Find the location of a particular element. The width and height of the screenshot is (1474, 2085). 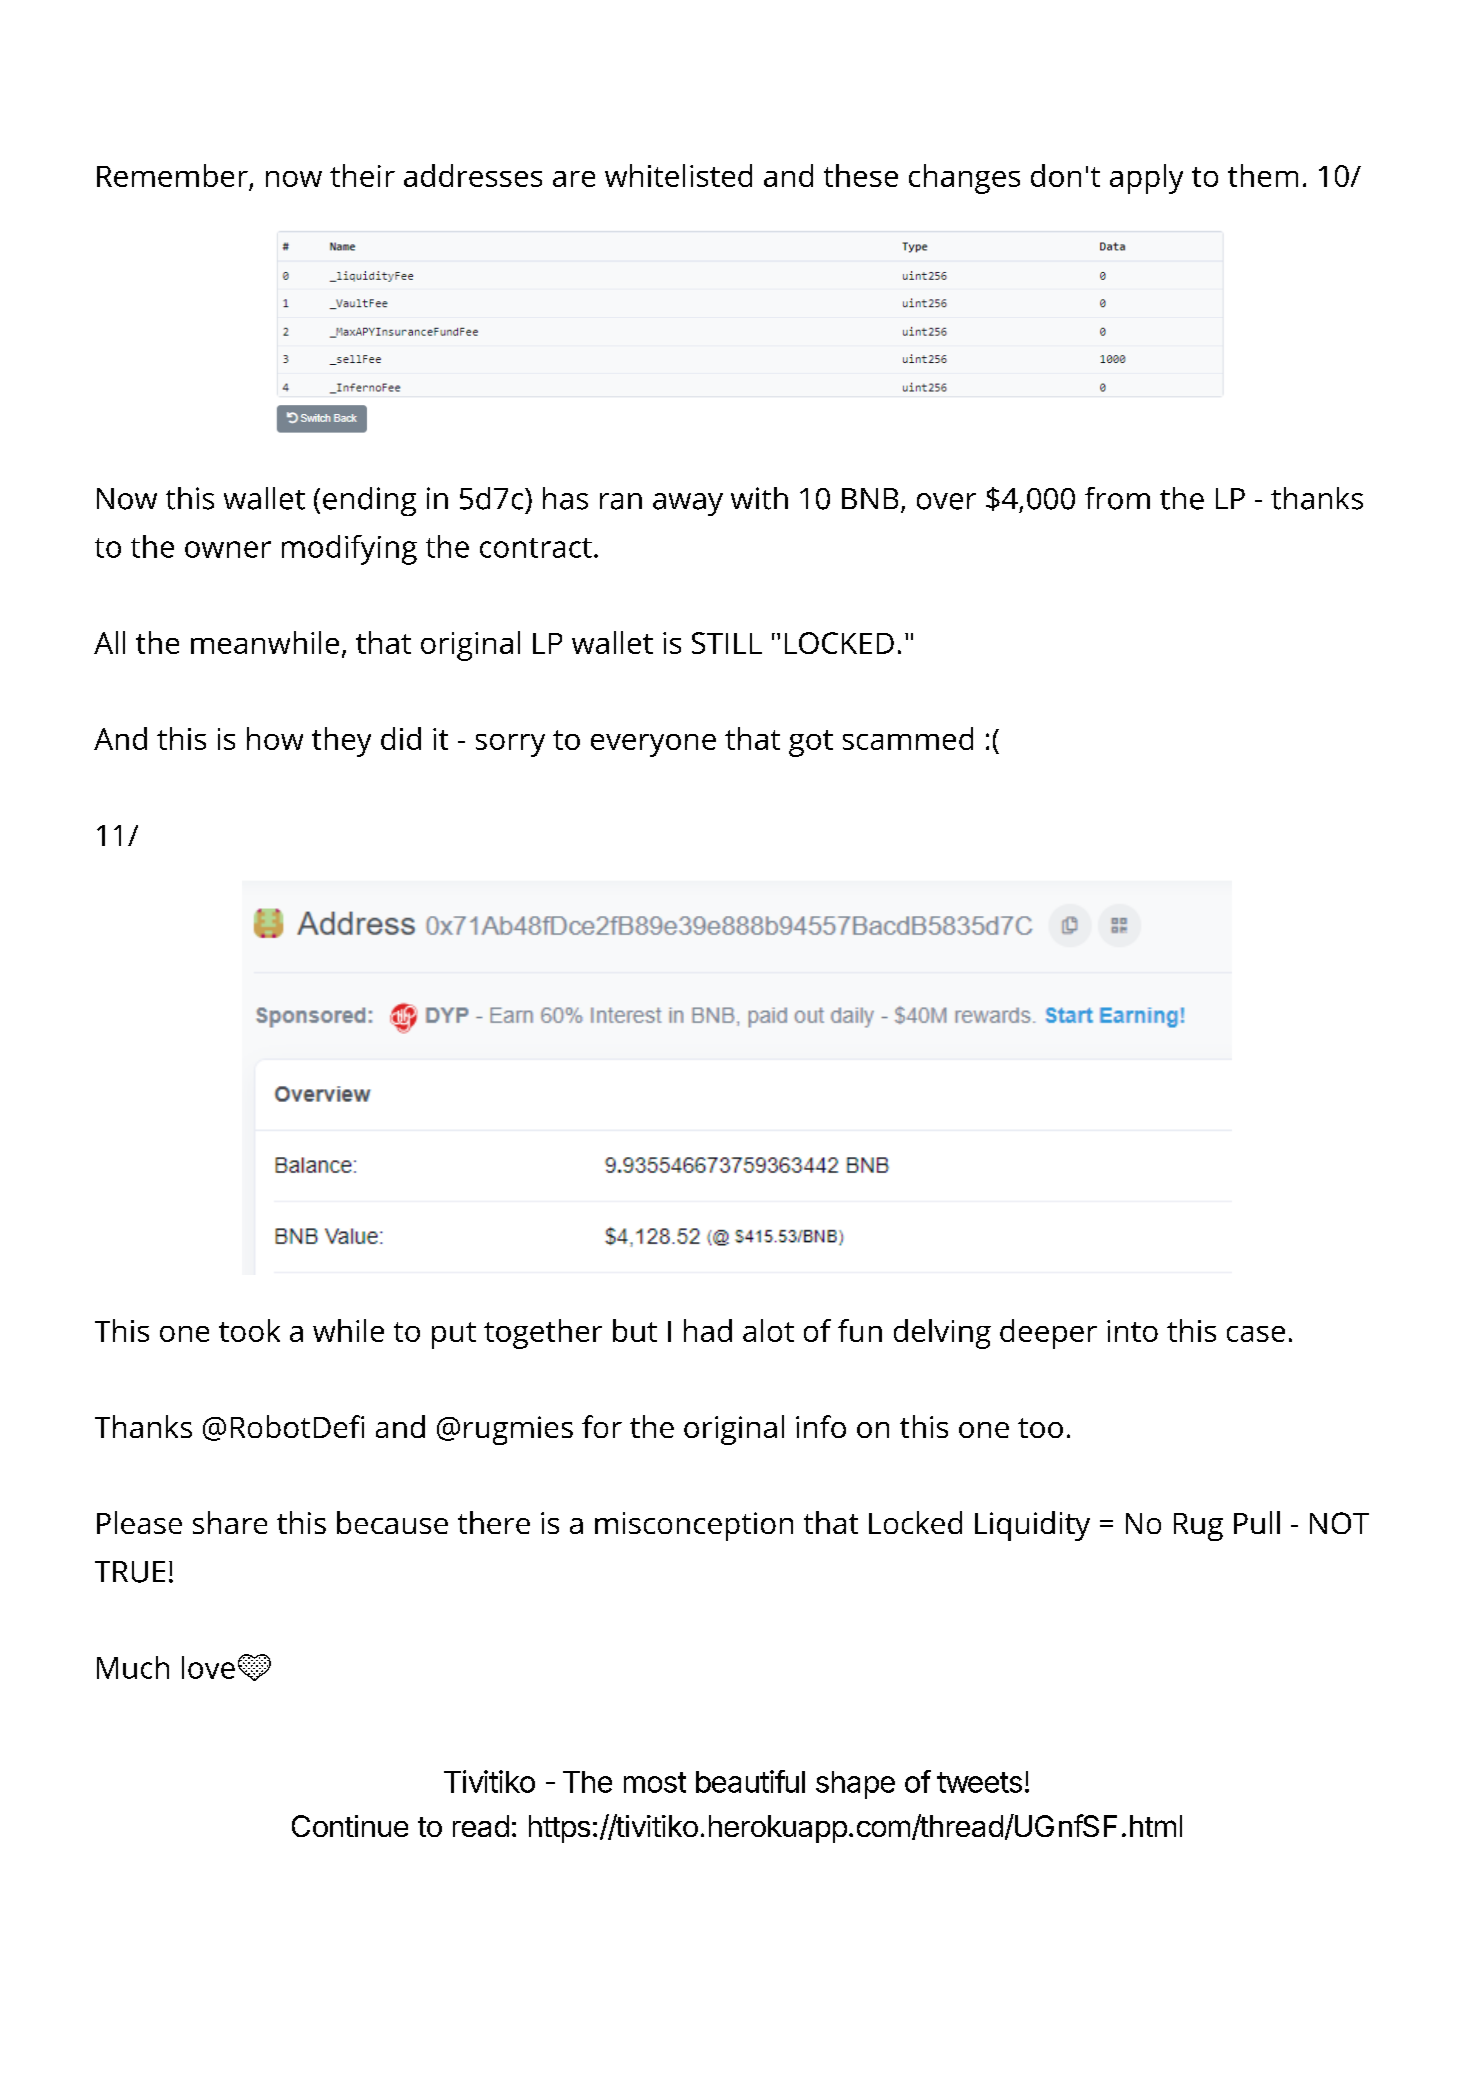

apply is located at coordinates (1146, 179).
